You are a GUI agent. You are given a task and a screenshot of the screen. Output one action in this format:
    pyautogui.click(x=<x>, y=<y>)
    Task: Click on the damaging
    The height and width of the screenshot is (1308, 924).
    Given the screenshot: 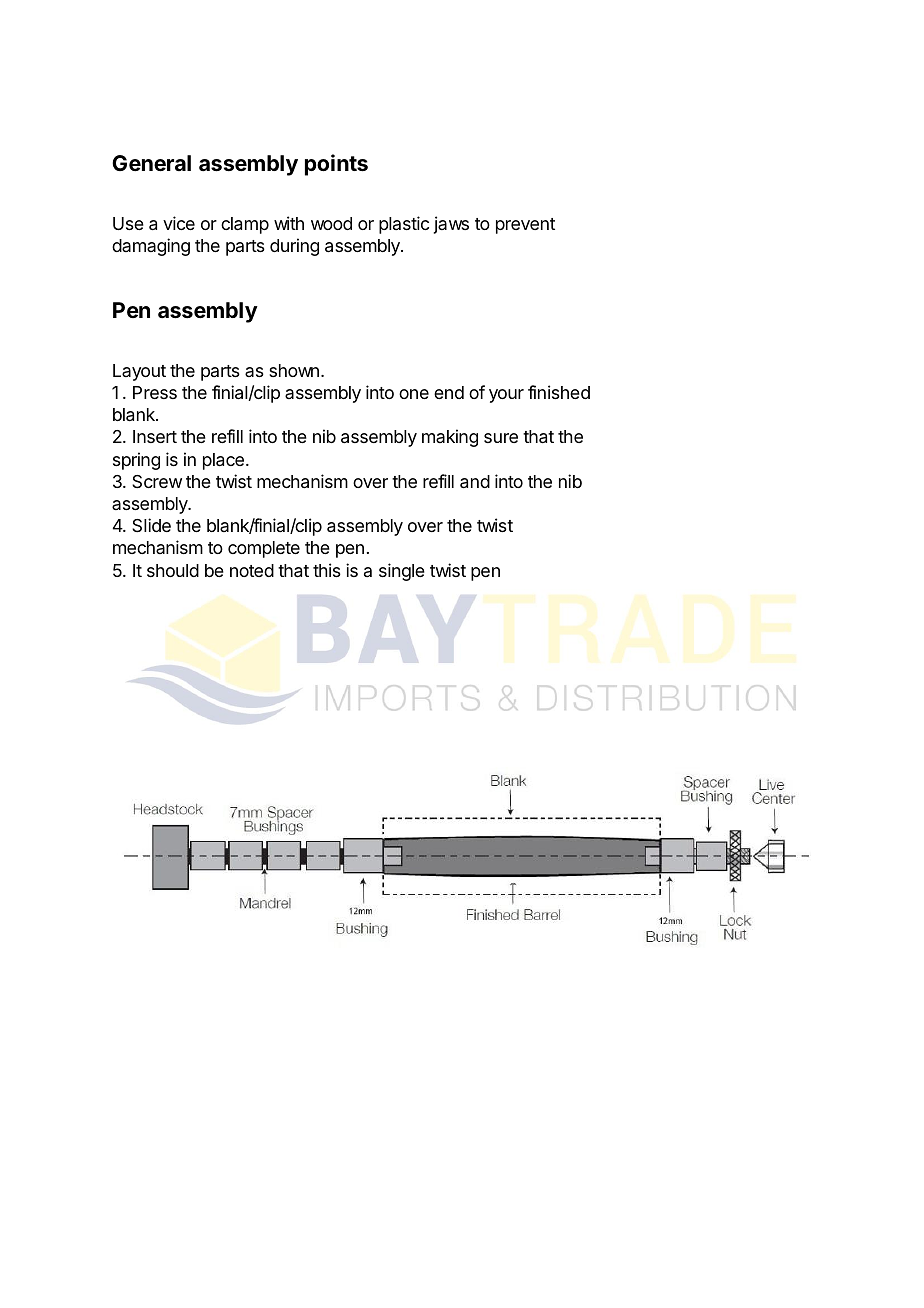 What is the action you would take?
    pyautogui.click(x=151, y=247)
